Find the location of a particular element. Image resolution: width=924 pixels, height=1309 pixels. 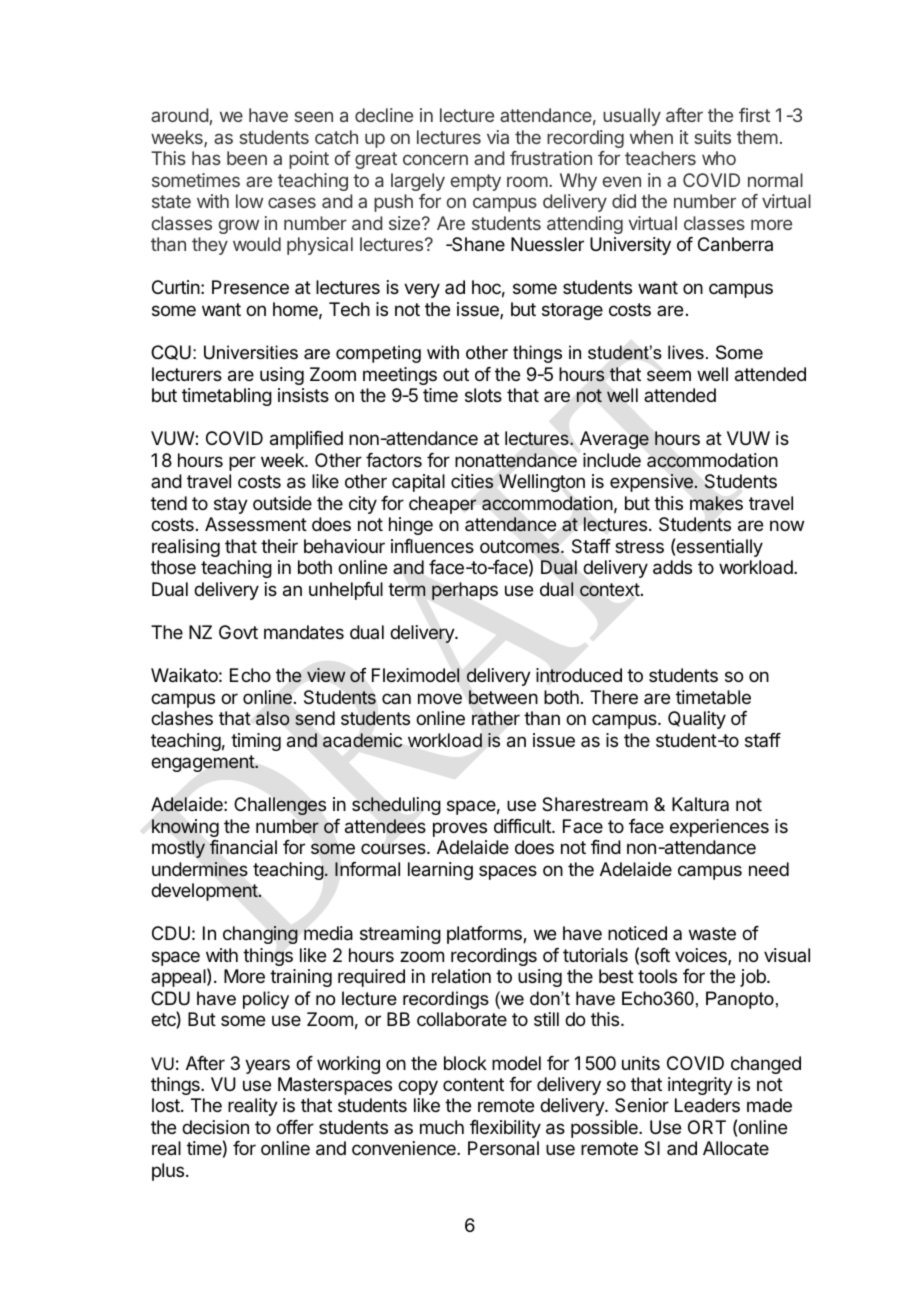

via is located at coordinates (498, 137).
